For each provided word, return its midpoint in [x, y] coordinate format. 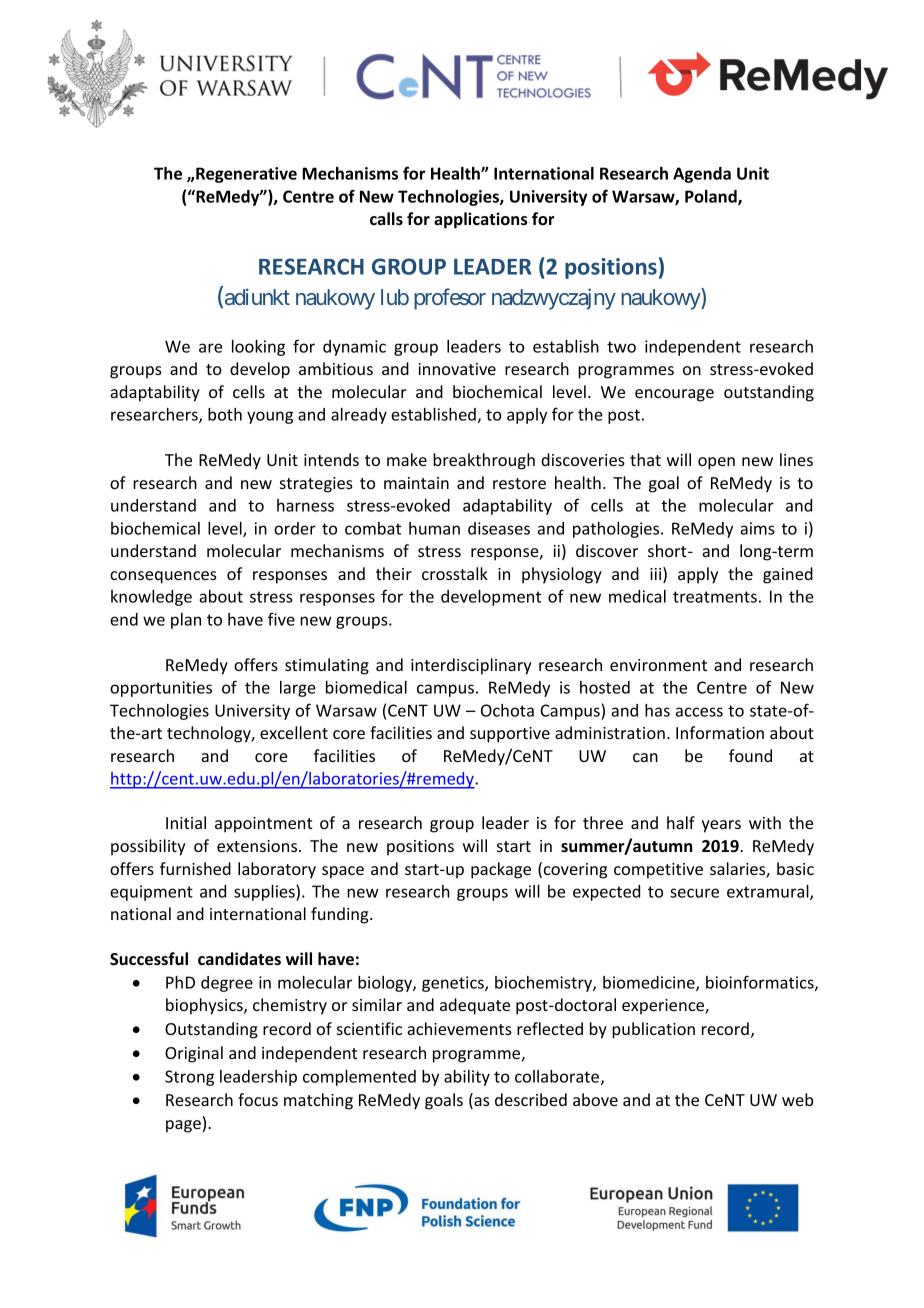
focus [258, 1099]
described [531, 1099]
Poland [712, 197]
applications [481, 220]
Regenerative [246, 175]
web [797, 1099]
